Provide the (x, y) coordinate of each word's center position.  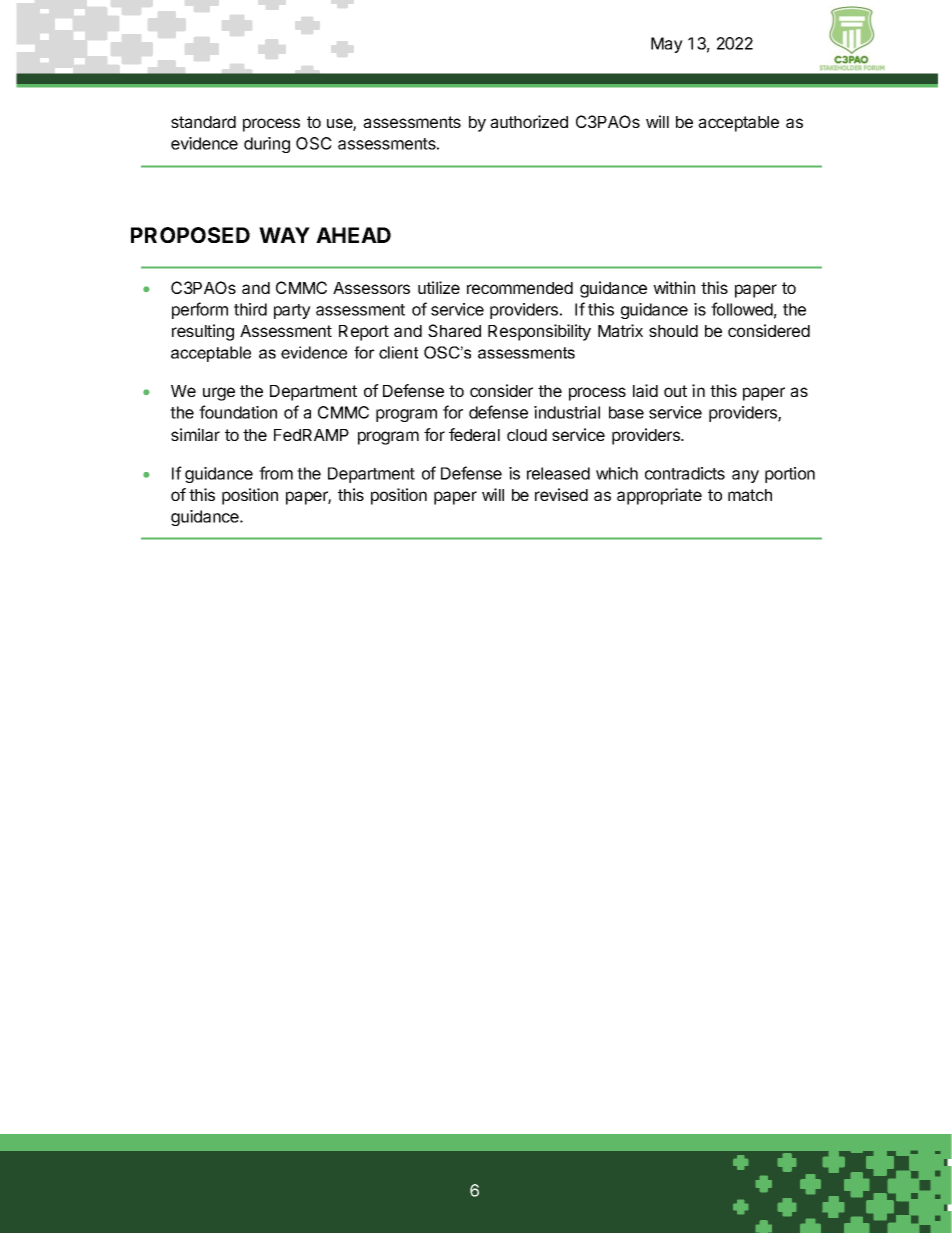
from (276, 473)
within (674, 287)
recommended (520, 288)
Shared (454, 330)
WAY (284, 235)
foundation (238, 412)
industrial (567, 412)
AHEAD (353, 235)
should (673, 331)
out (675, 391)
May (667, 45)
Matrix (620, 330)
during (267, 145)
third (250, 309)
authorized (529, 121)
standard (203, 122)
